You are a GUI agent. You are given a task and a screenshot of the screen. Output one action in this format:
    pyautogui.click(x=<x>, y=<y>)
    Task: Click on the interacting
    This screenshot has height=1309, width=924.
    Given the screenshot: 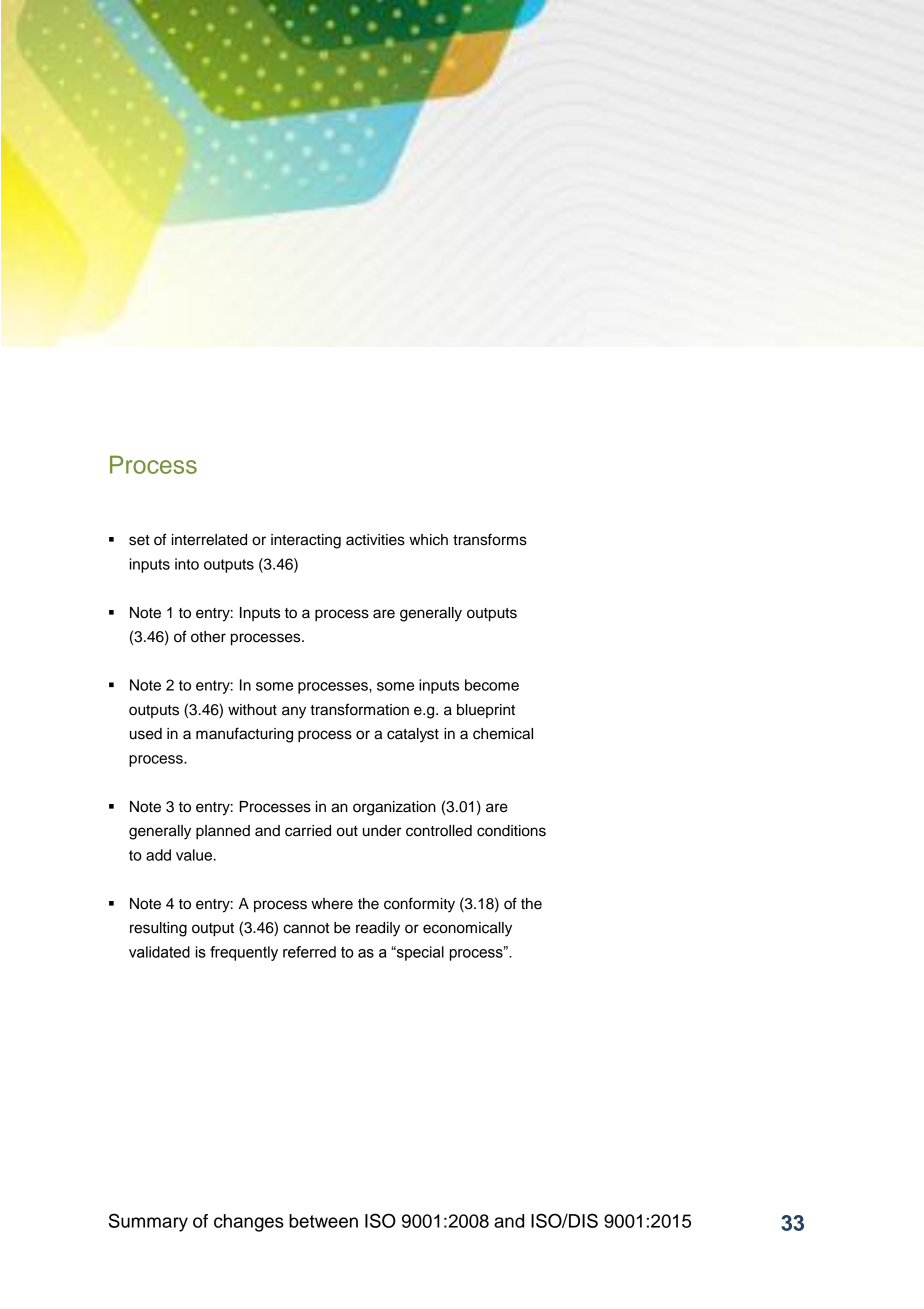 What is the action you would take?
    pyautogui.click(x=306, y=541)
